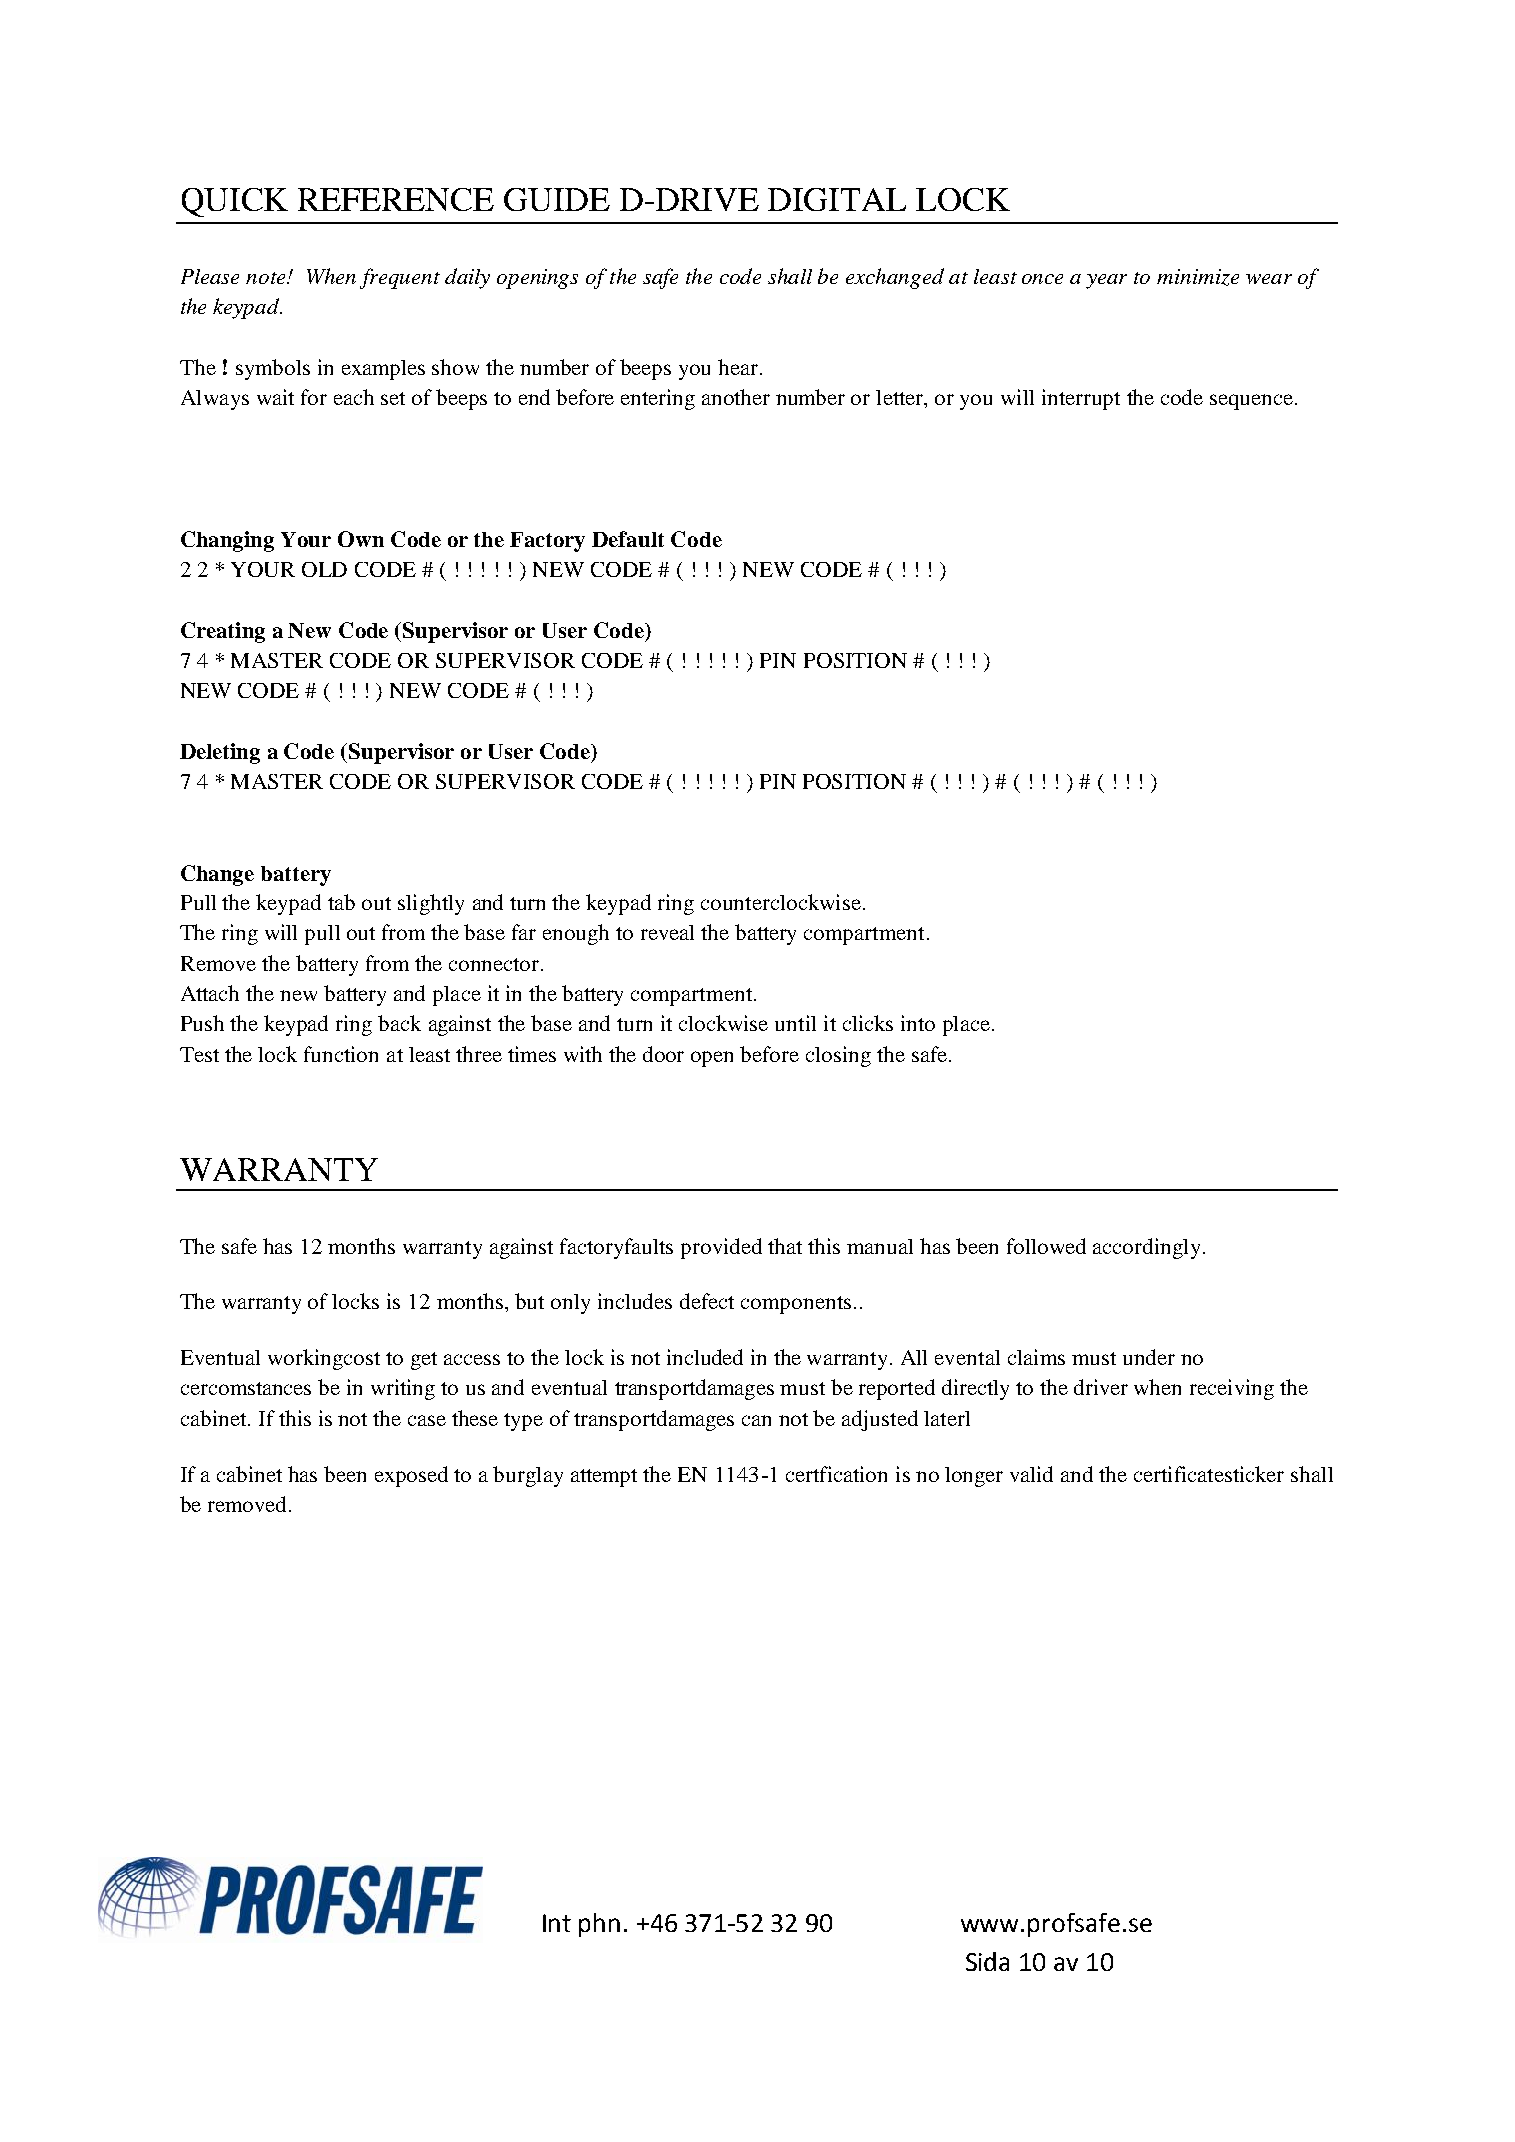  Describe the element at coordinates (424, 1361) in the image. I see `get` at that location.
